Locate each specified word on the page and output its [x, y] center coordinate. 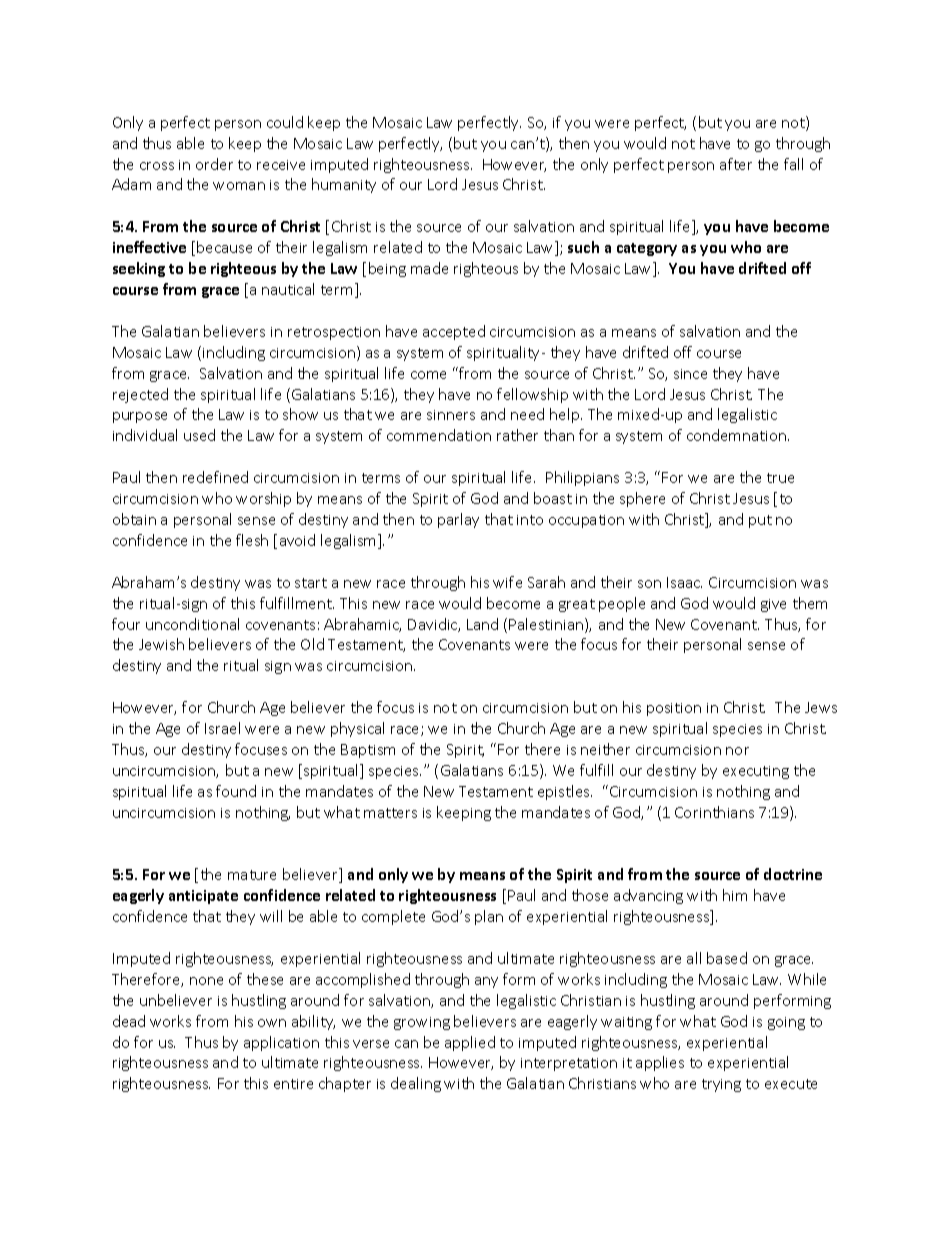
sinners [451, 415]
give [773, 605]
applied [470, 1043]
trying [721, 1085]
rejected [140, 395]
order [214, 164]
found [236, 791]
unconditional [192, 624]
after [736, 164]
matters [390, 813]
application [281, 1043]
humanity [344, 185]
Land [482, 624]
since [690, 374]
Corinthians [714, 812]
